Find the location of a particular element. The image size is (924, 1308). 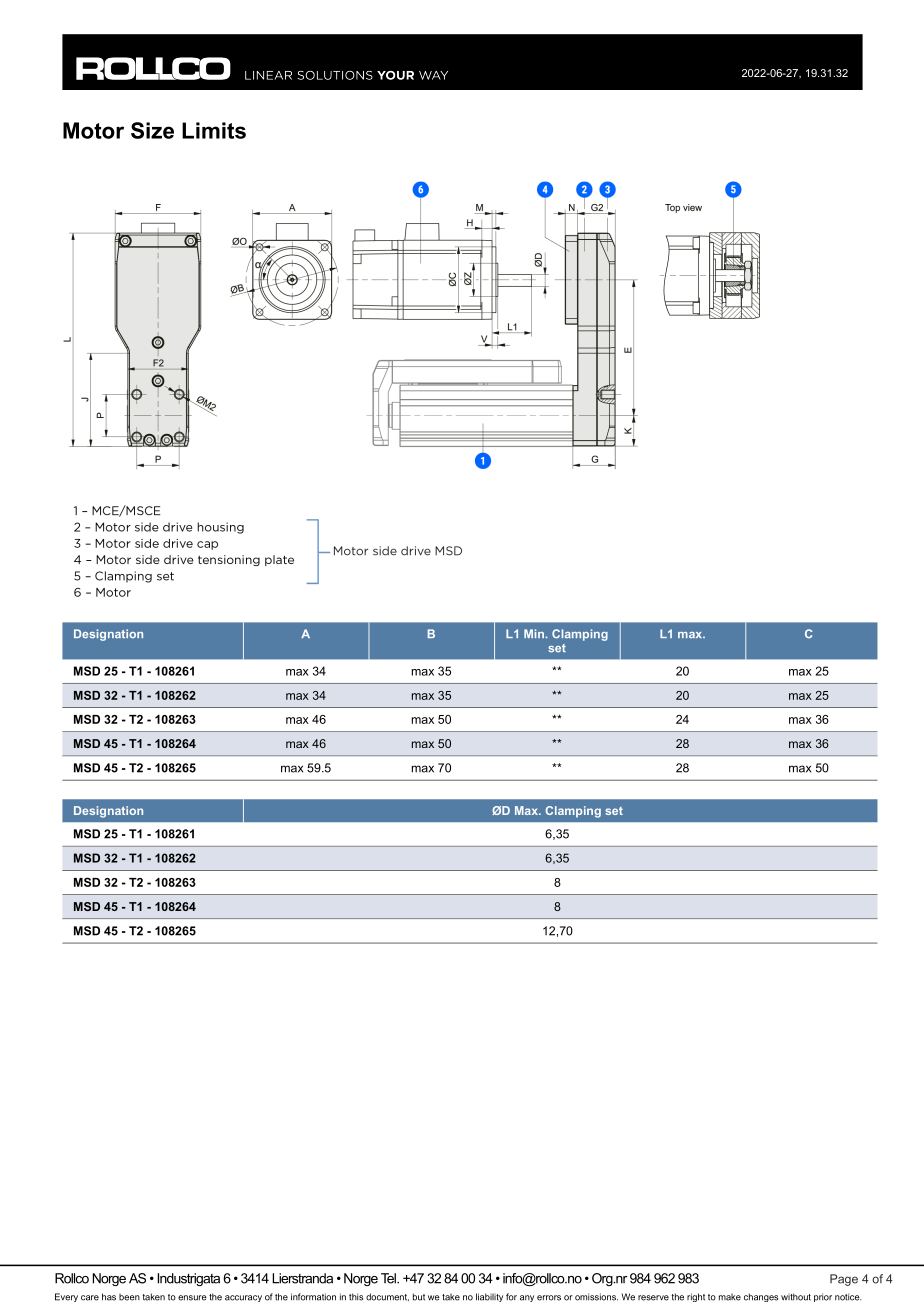

changes is located at coordinates (761, 1297).
